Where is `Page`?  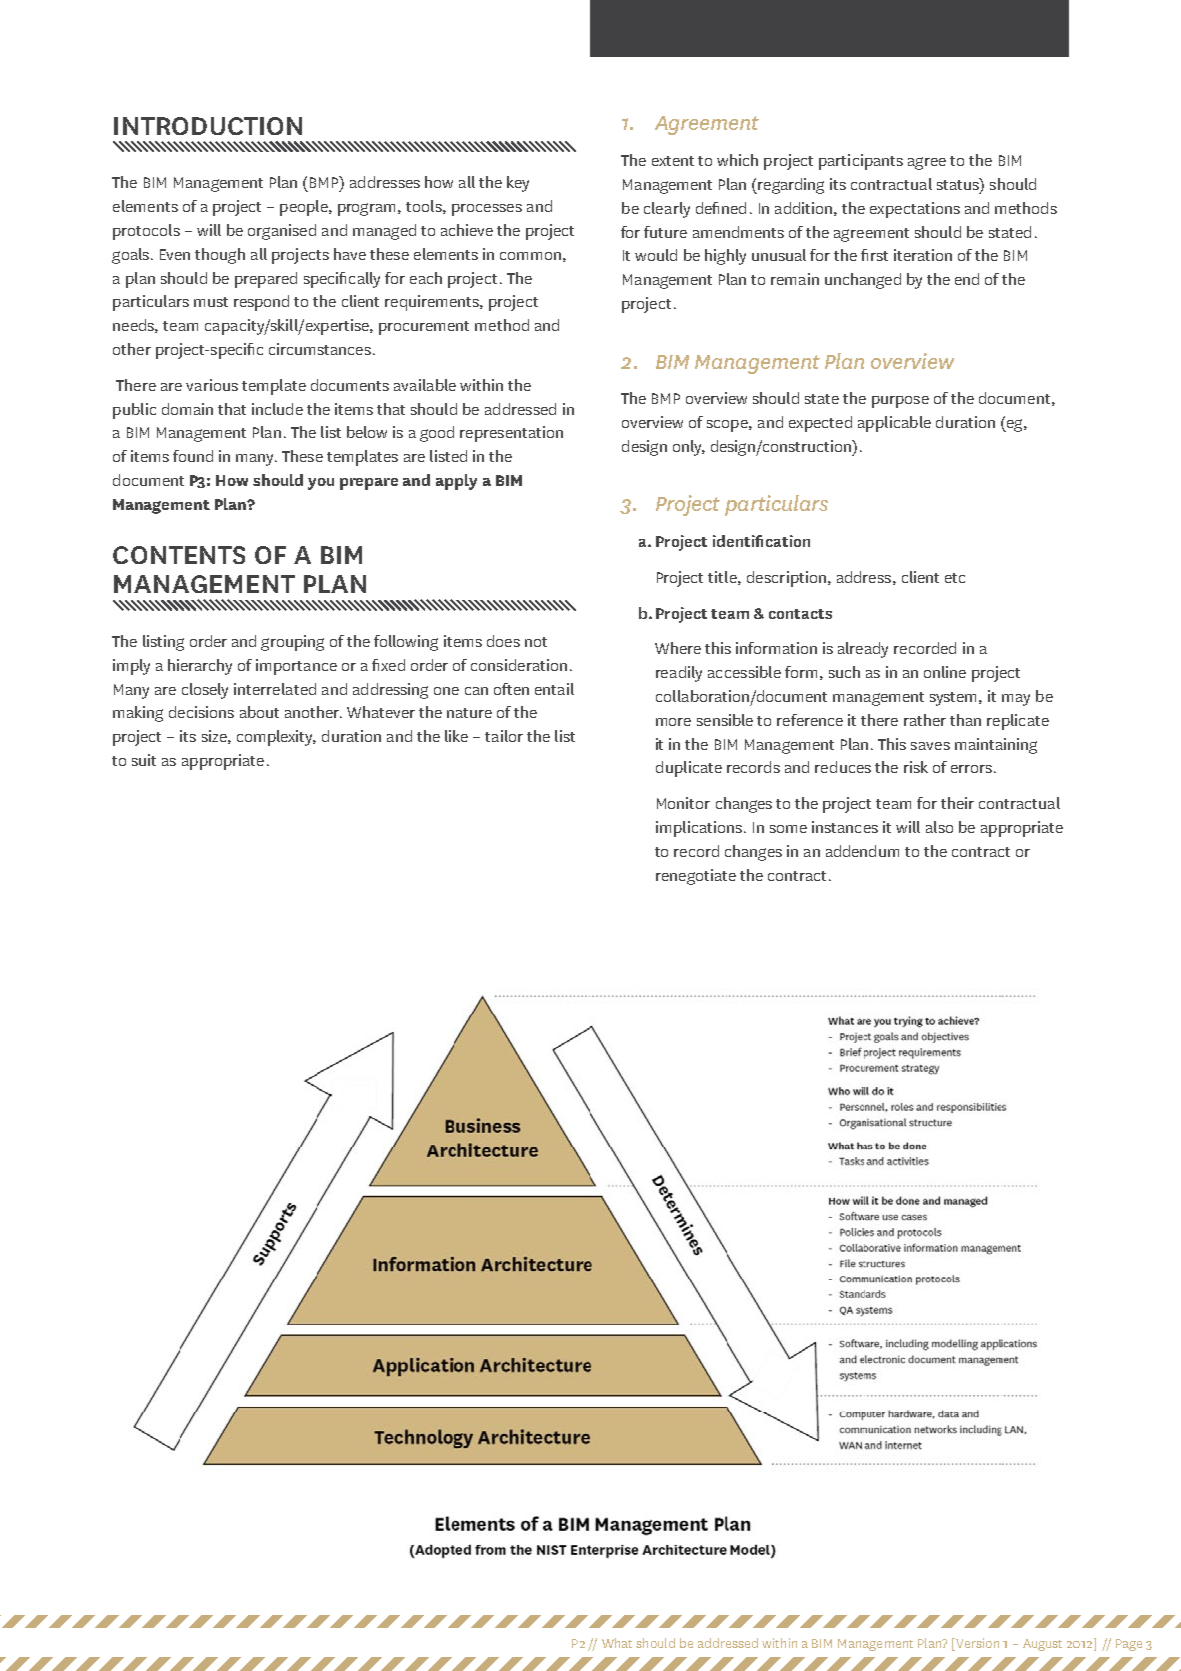 Page is located at coordinates (1129, 1645).
